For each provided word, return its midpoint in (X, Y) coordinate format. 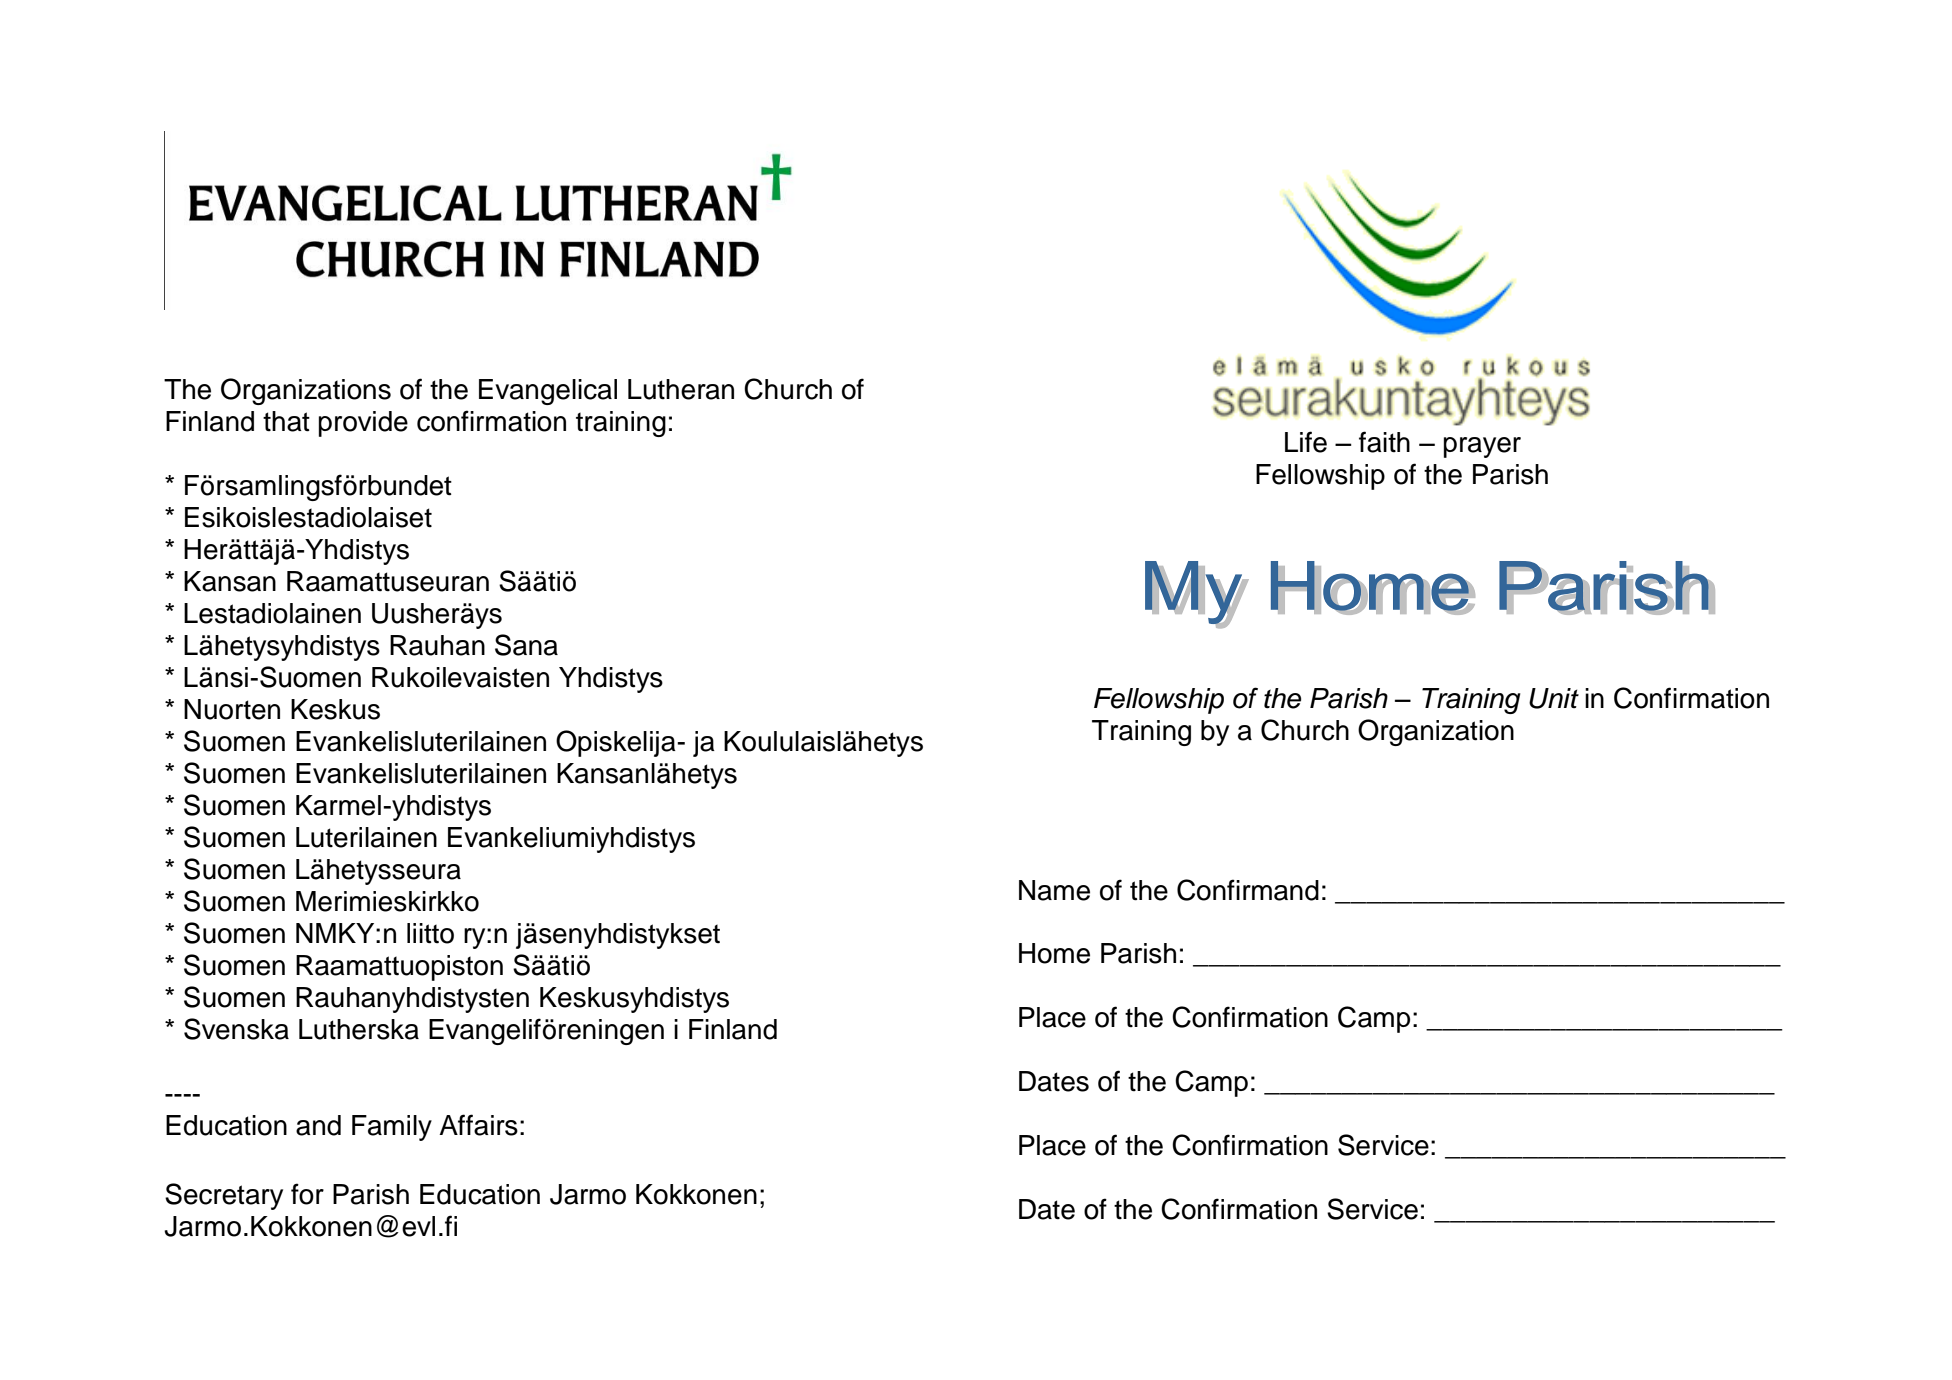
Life (1306, 442)
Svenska (236, 1029)
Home (1054, 953)
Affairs (478, 1125)
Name (1054, 890)
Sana (526, 645)
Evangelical (548, 392)
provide (363, 424)
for (307, 1194)
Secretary (224, 1196)
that (286, 421)
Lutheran (681, 389)
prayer (1482, 447)
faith (1384, 442)
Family (392, 1128)
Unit (1554, 698)
